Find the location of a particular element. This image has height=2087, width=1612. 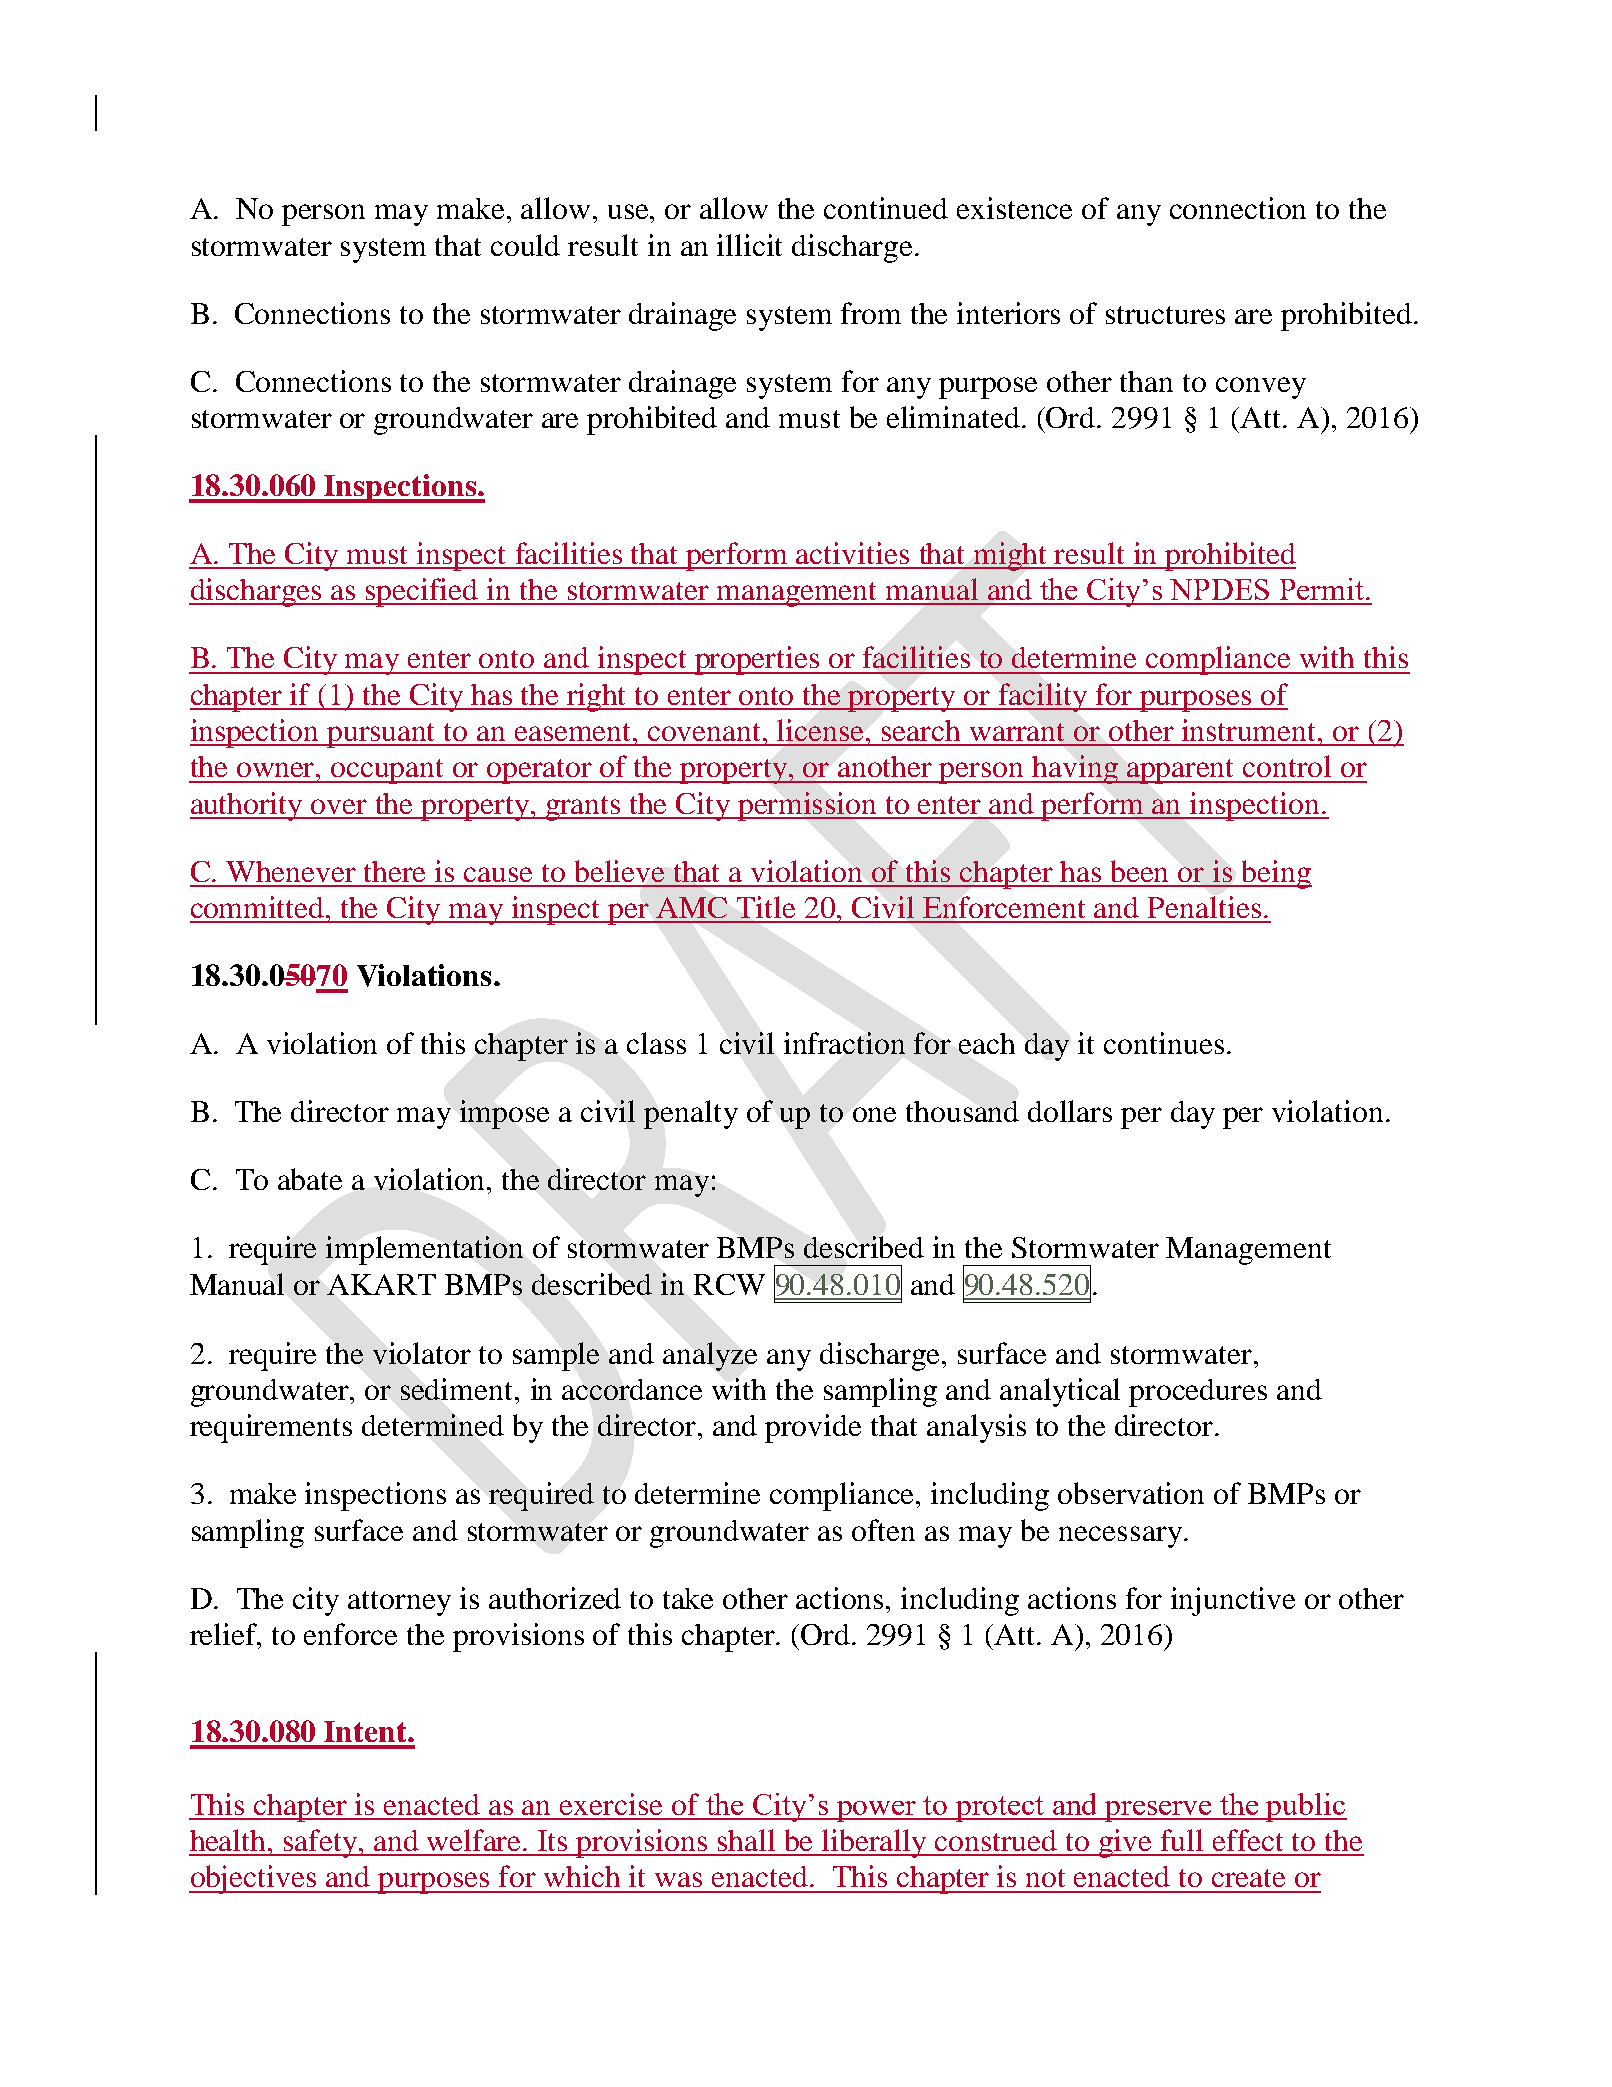

infraction is located at coordinates (844, 1043).
